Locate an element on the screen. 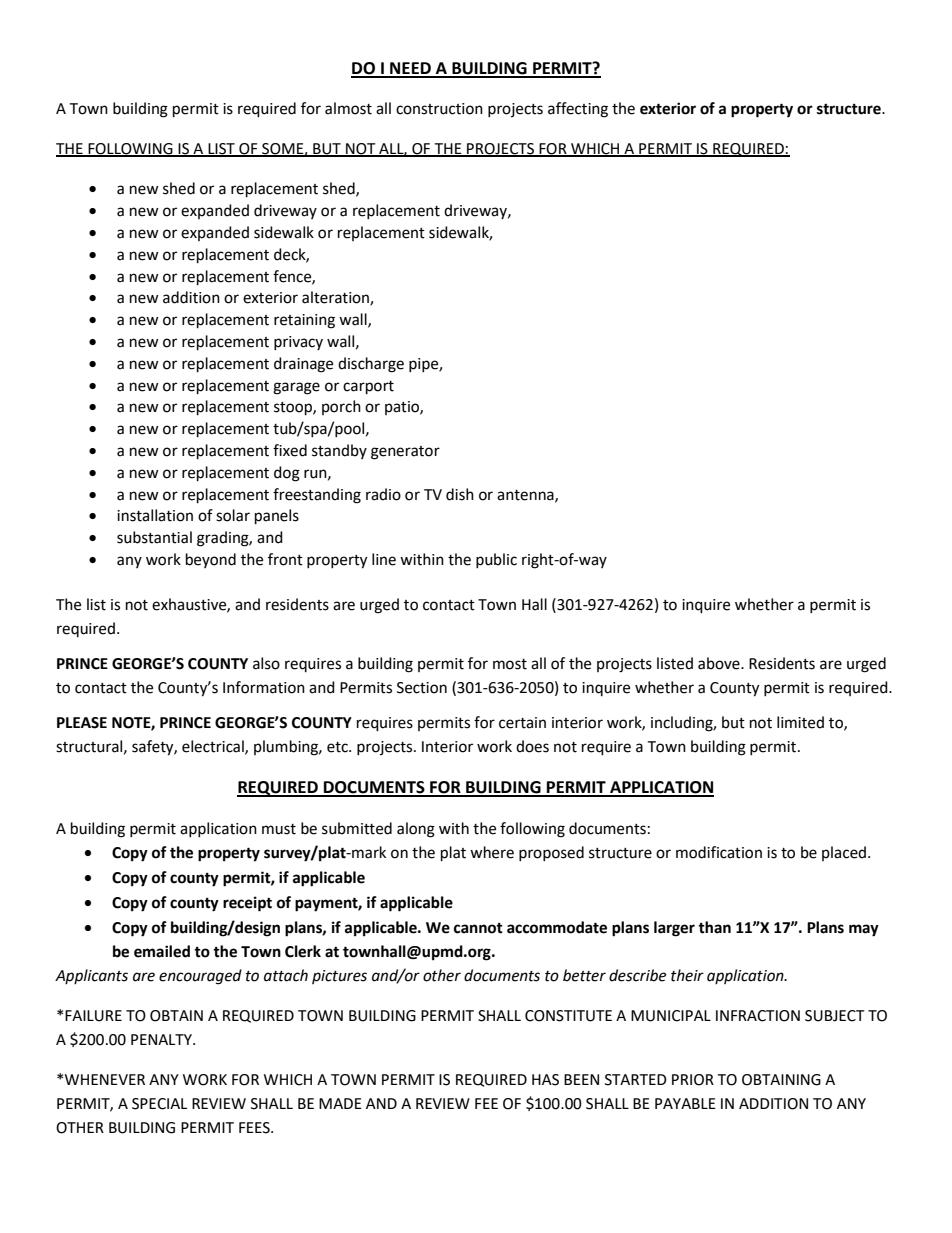 The image size is (952, 1233). public is located at coordinates (496, 560).
